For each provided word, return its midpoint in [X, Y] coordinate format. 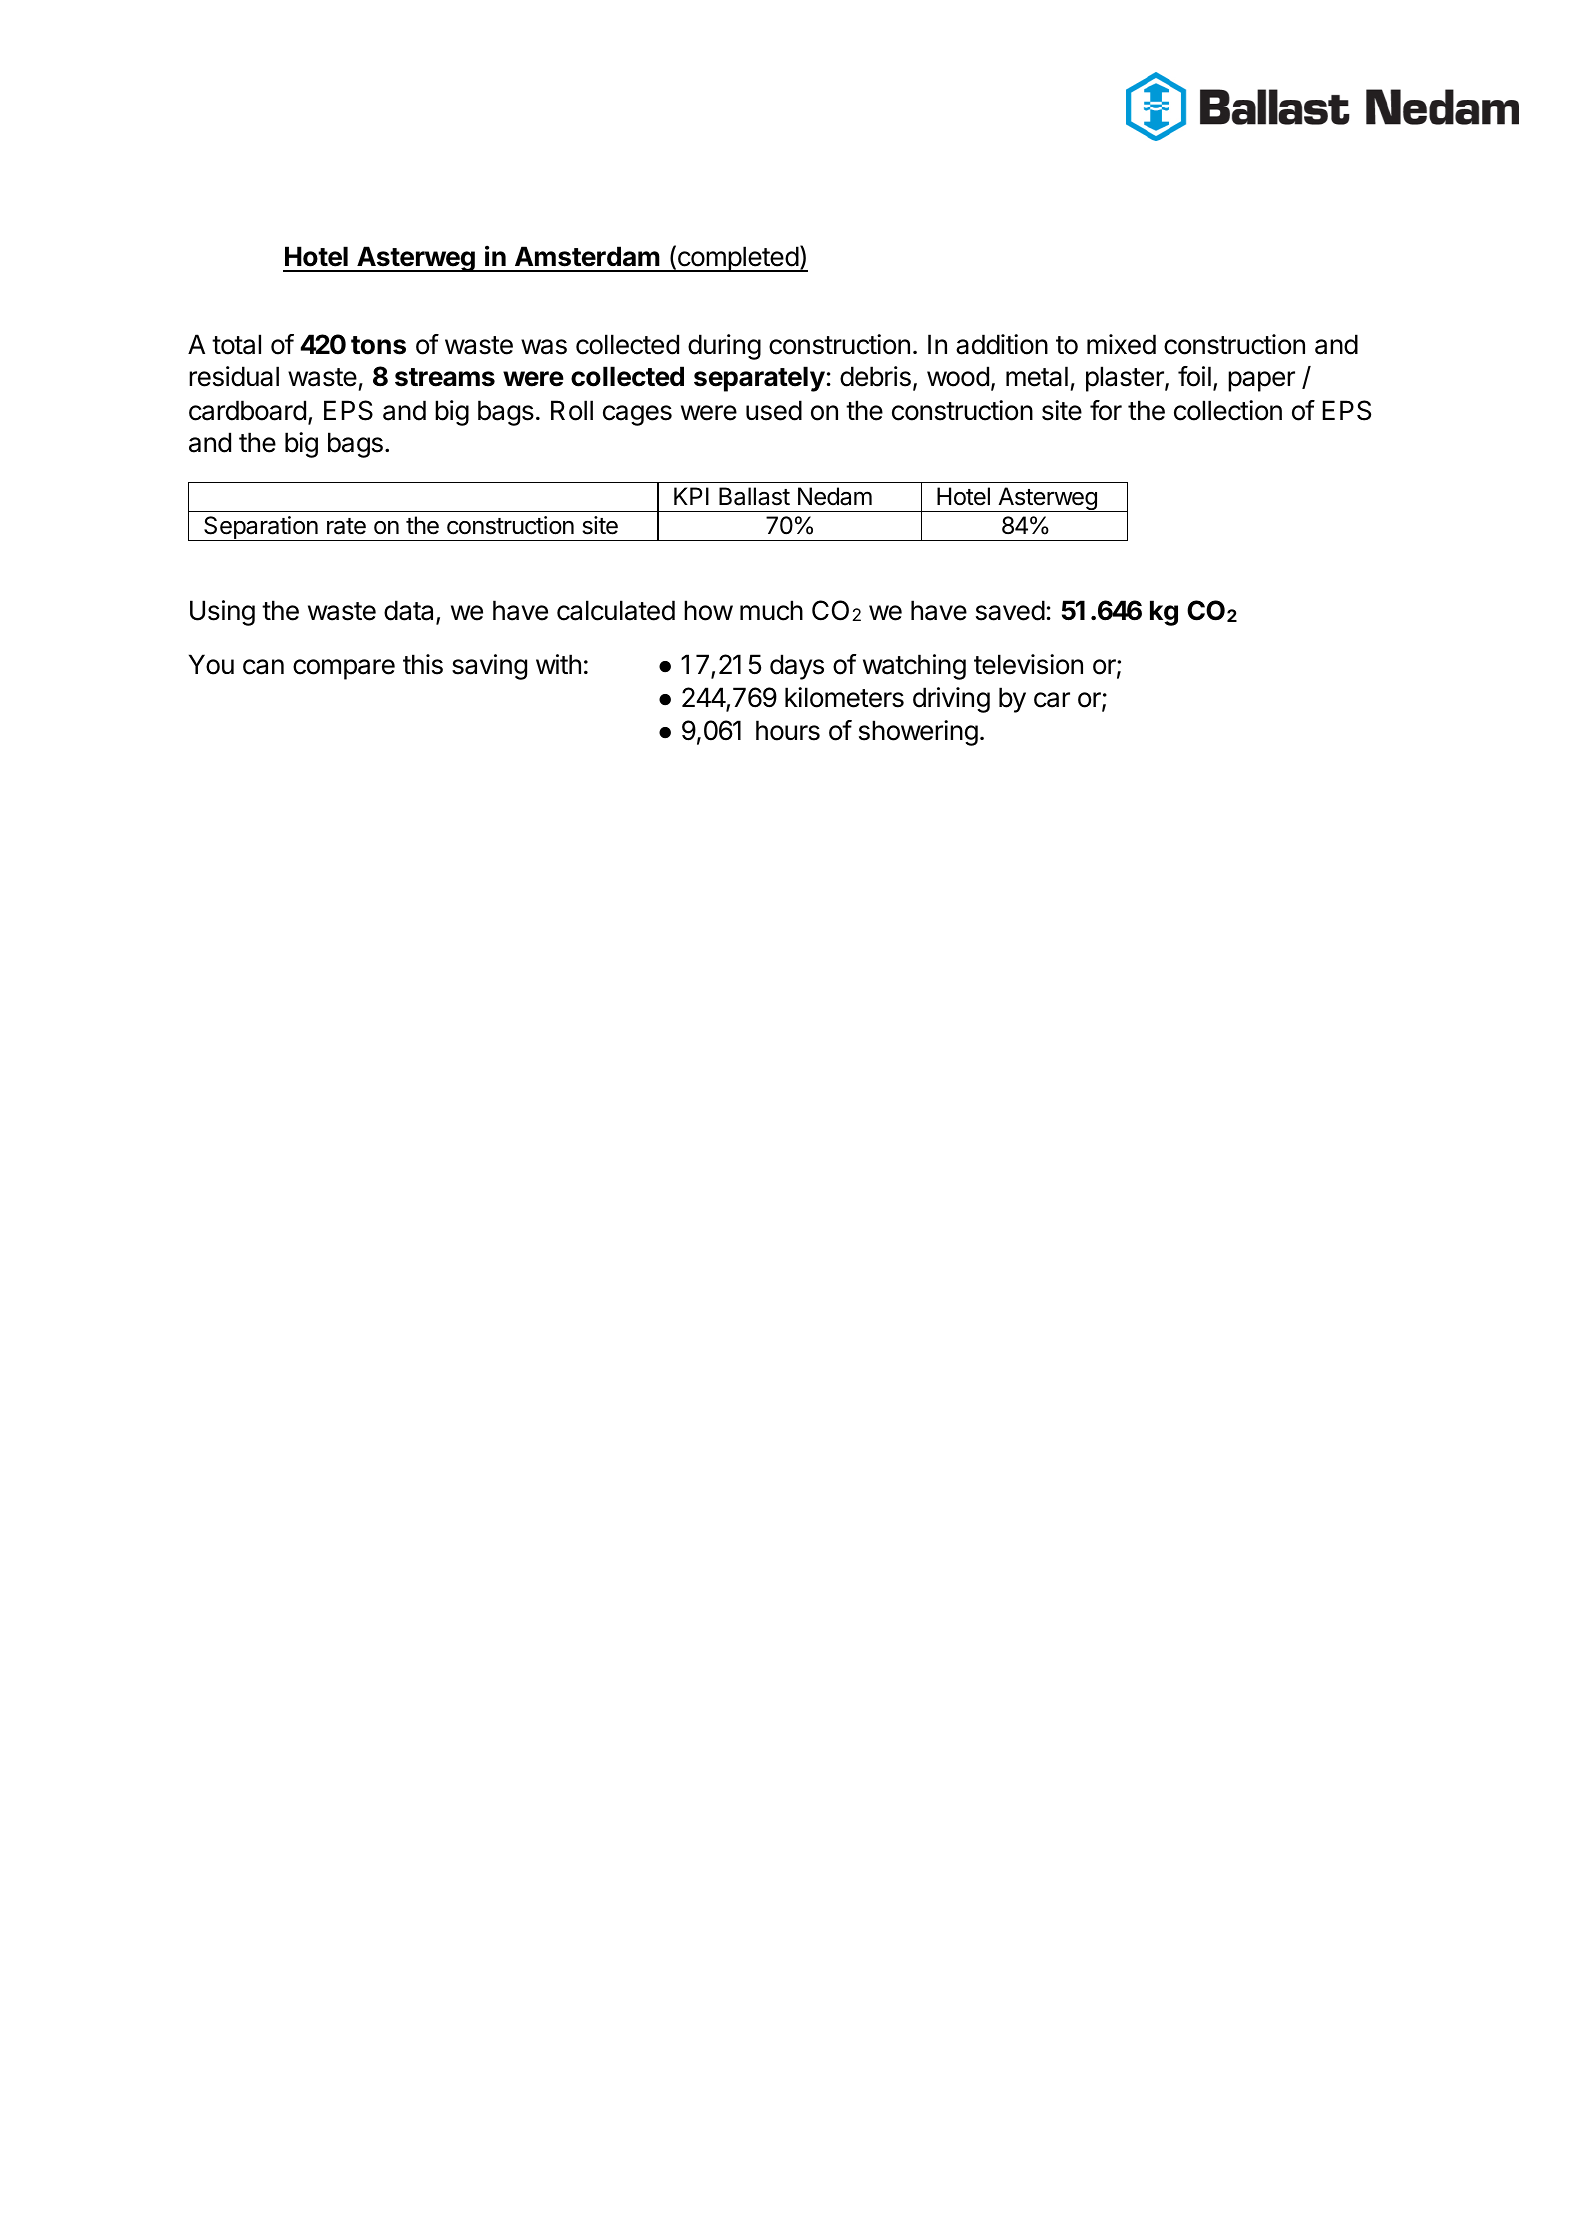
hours [788, 730]
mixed [1121, 344]
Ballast [754, 496]
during [724, 347]
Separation [261, 528]
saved [1010, 610]
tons [378, 345]
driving [951, 700]
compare [344, 669]
